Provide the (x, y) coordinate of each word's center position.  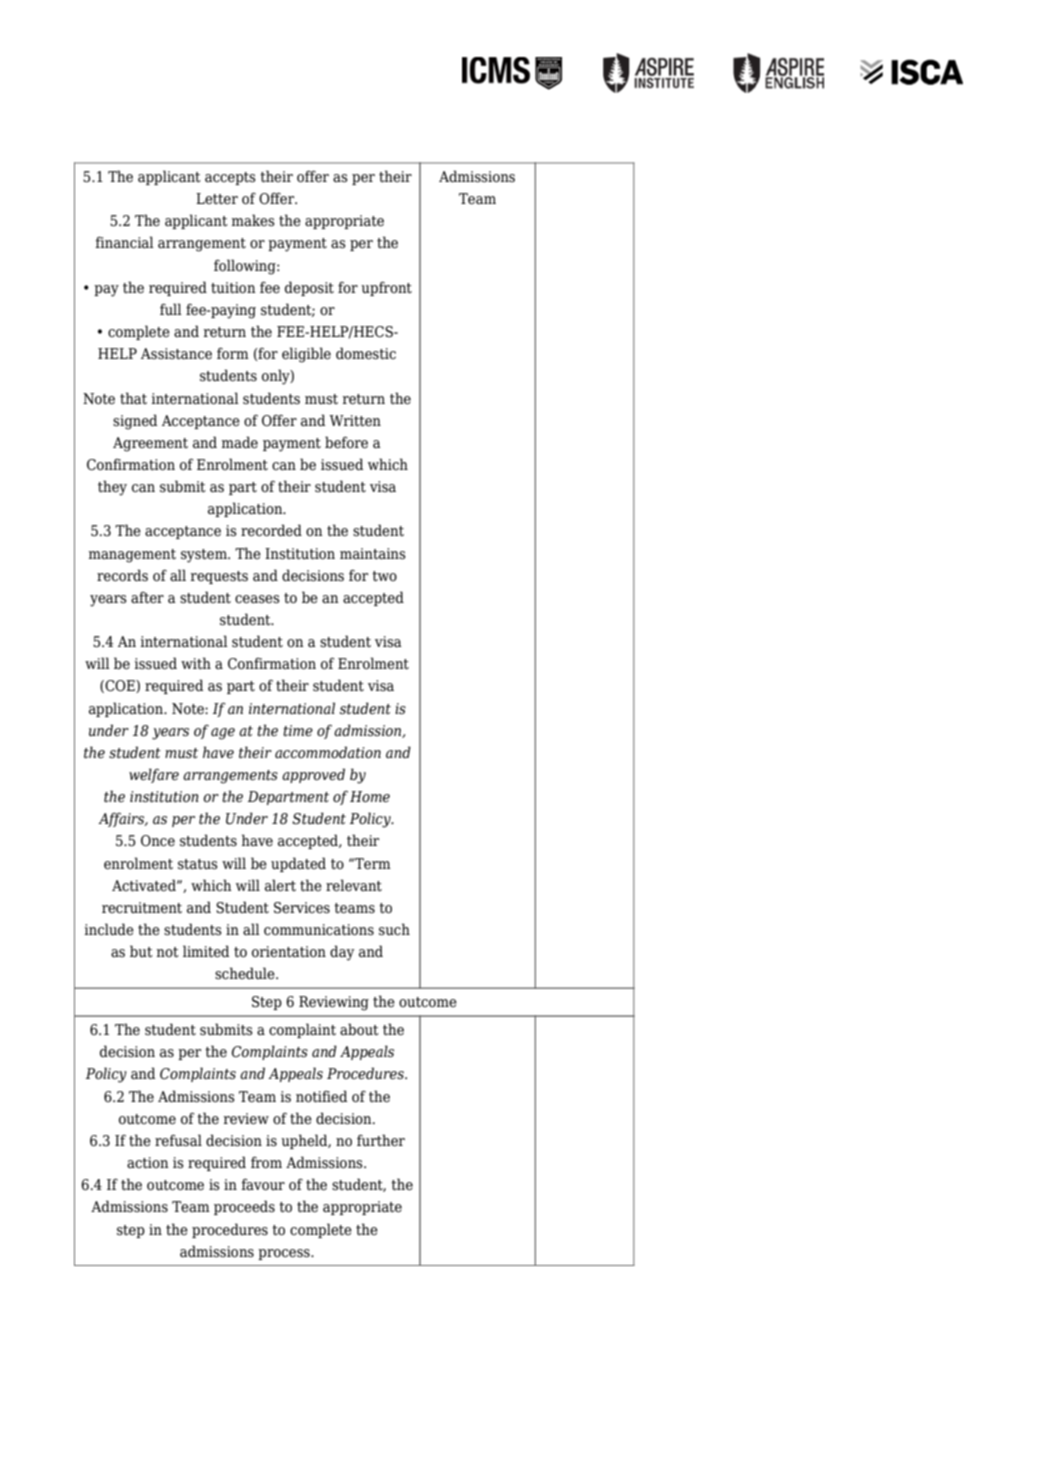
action (148, 1163)
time (298, 731)
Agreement (150, 444)
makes (253, 220)
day (342, 953)
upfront (386, 288)
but (141, 951)
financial (124, 242)
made (240, 442)
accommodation (328, 752)
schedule (246, 973)
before (346, 442)
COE (120, 686)
